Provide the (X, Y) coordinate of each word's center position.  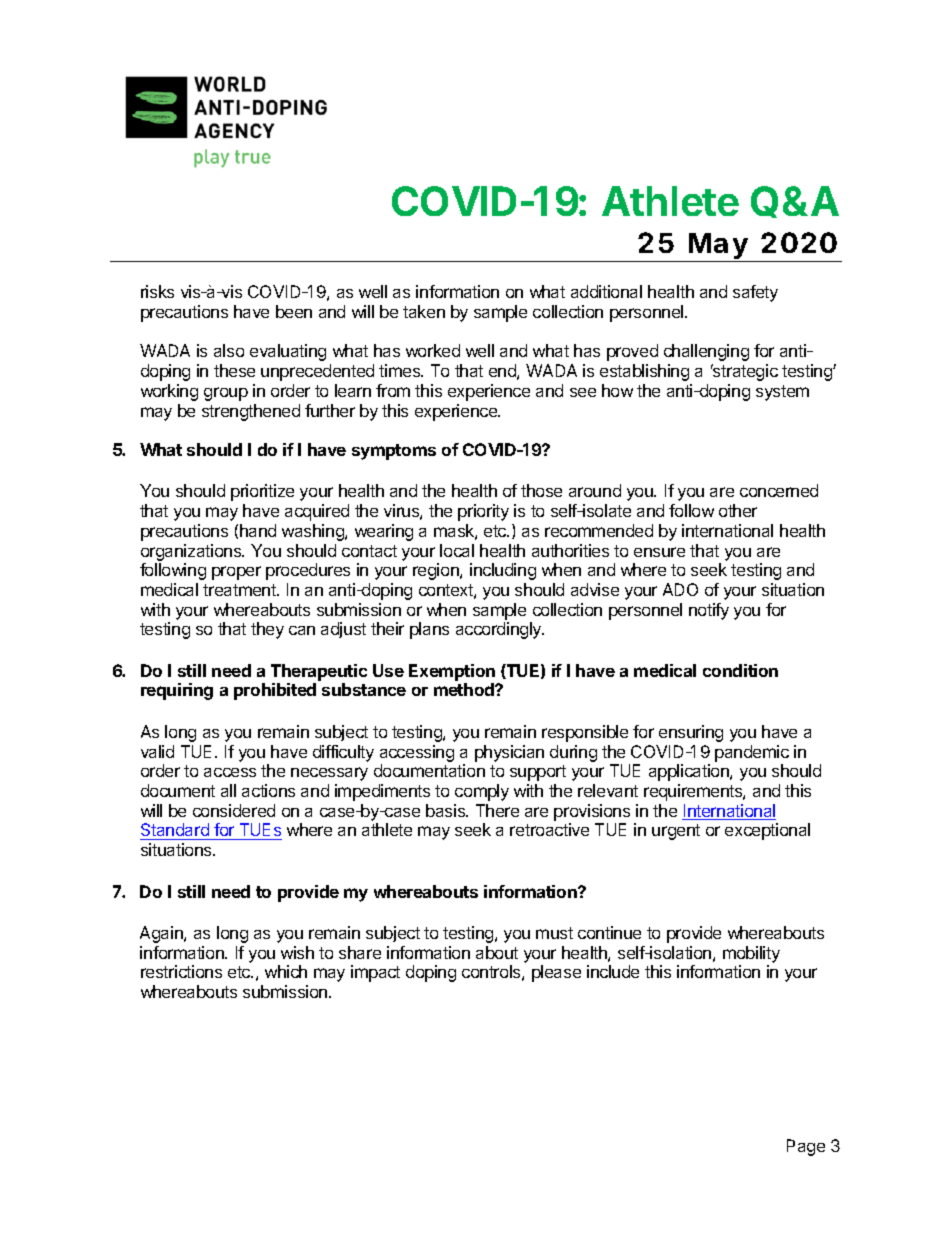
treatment (240, 590)
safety (755, 293)
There (497, 810)
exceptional (767, 831)
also (229, 350)
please (556, 973)
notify (709, 611)
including (503, 571)
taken (424, 311)
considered (234, 810)
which (286, 971)
